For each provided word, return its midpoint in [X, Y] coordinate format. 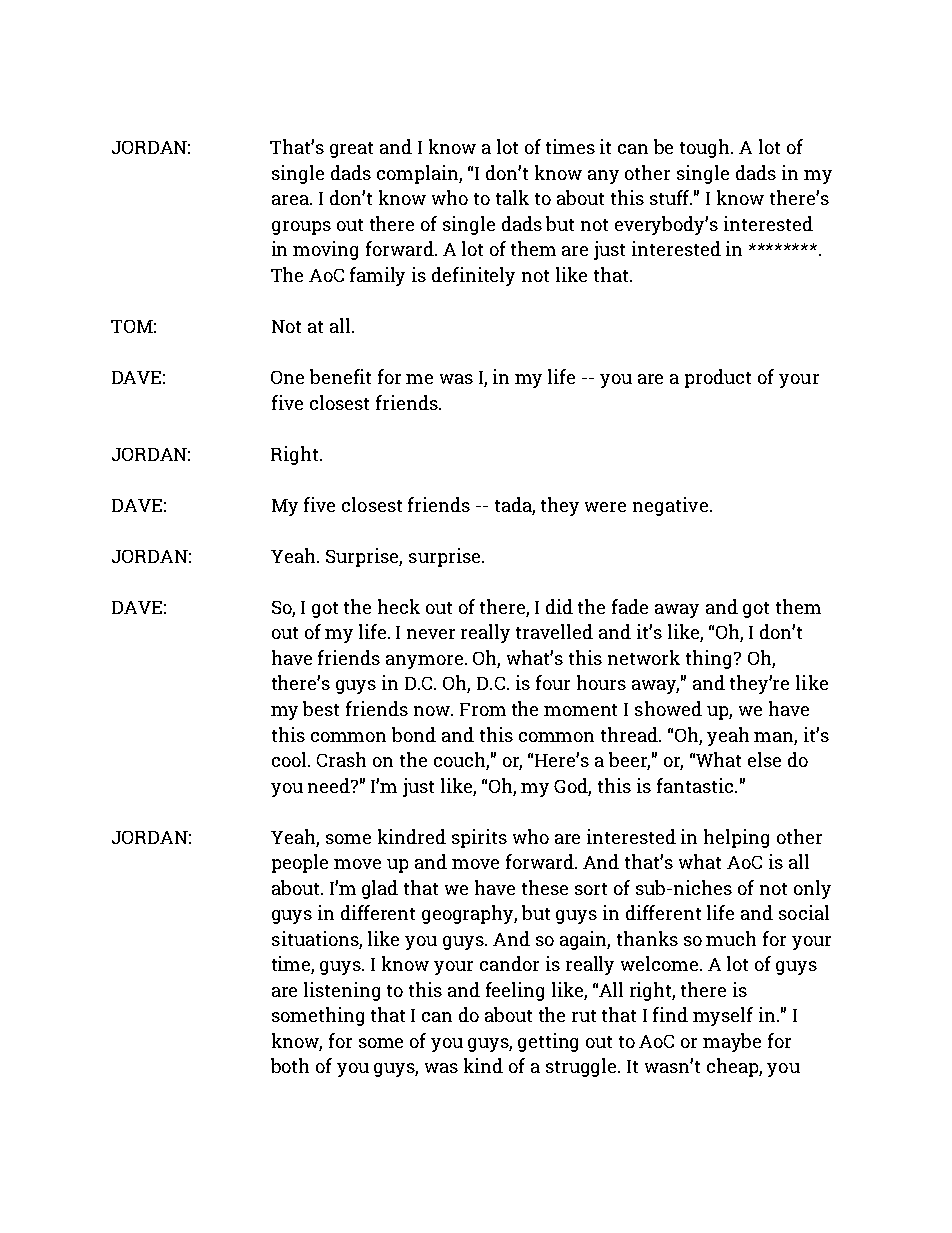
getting [548, 1042]
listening [342, 991]
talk [512, 197]
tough [706, 148]
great [351, 150]
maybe [732, 1042]
